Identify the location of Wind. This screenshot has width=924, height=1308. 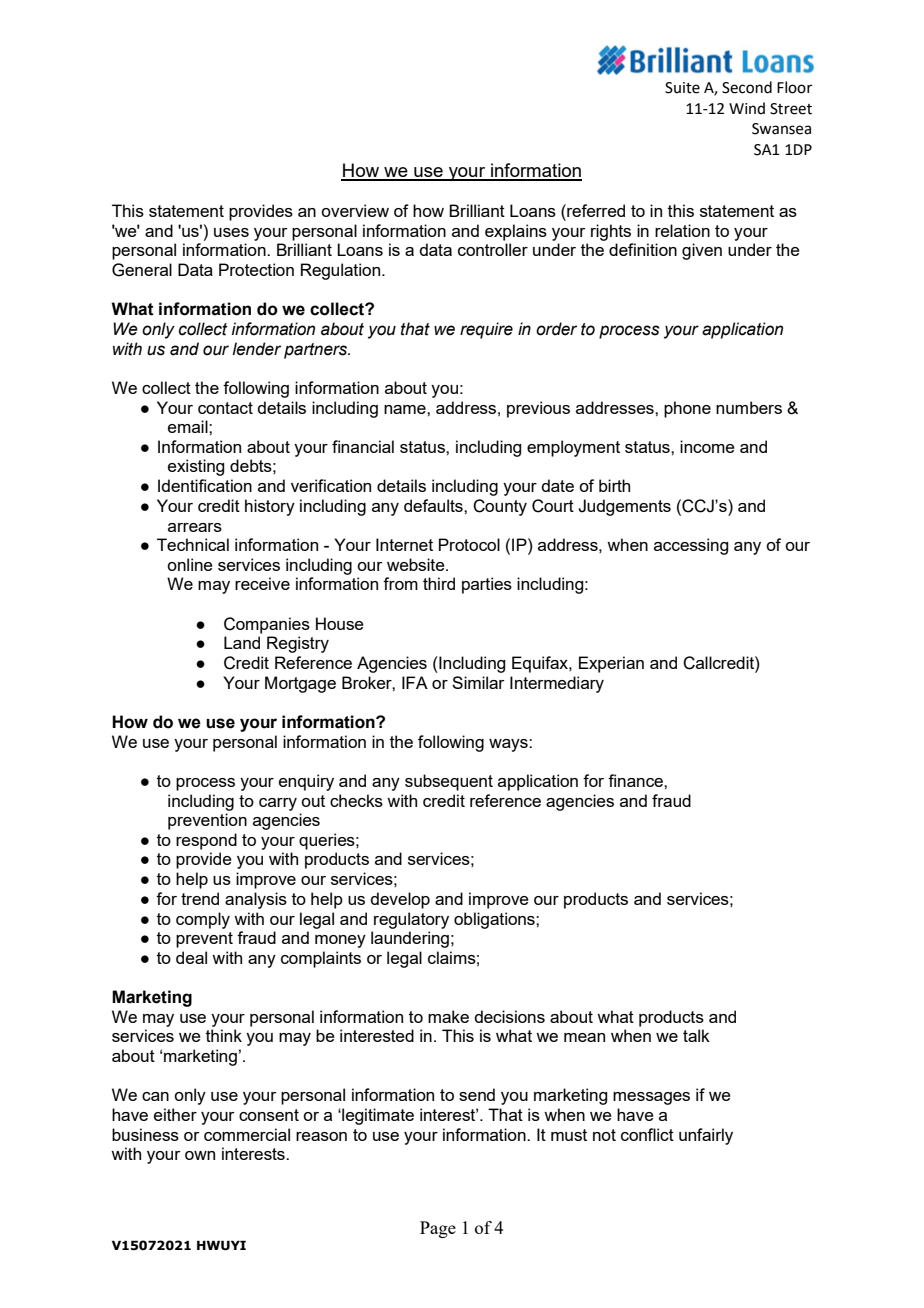
(747, 108).
